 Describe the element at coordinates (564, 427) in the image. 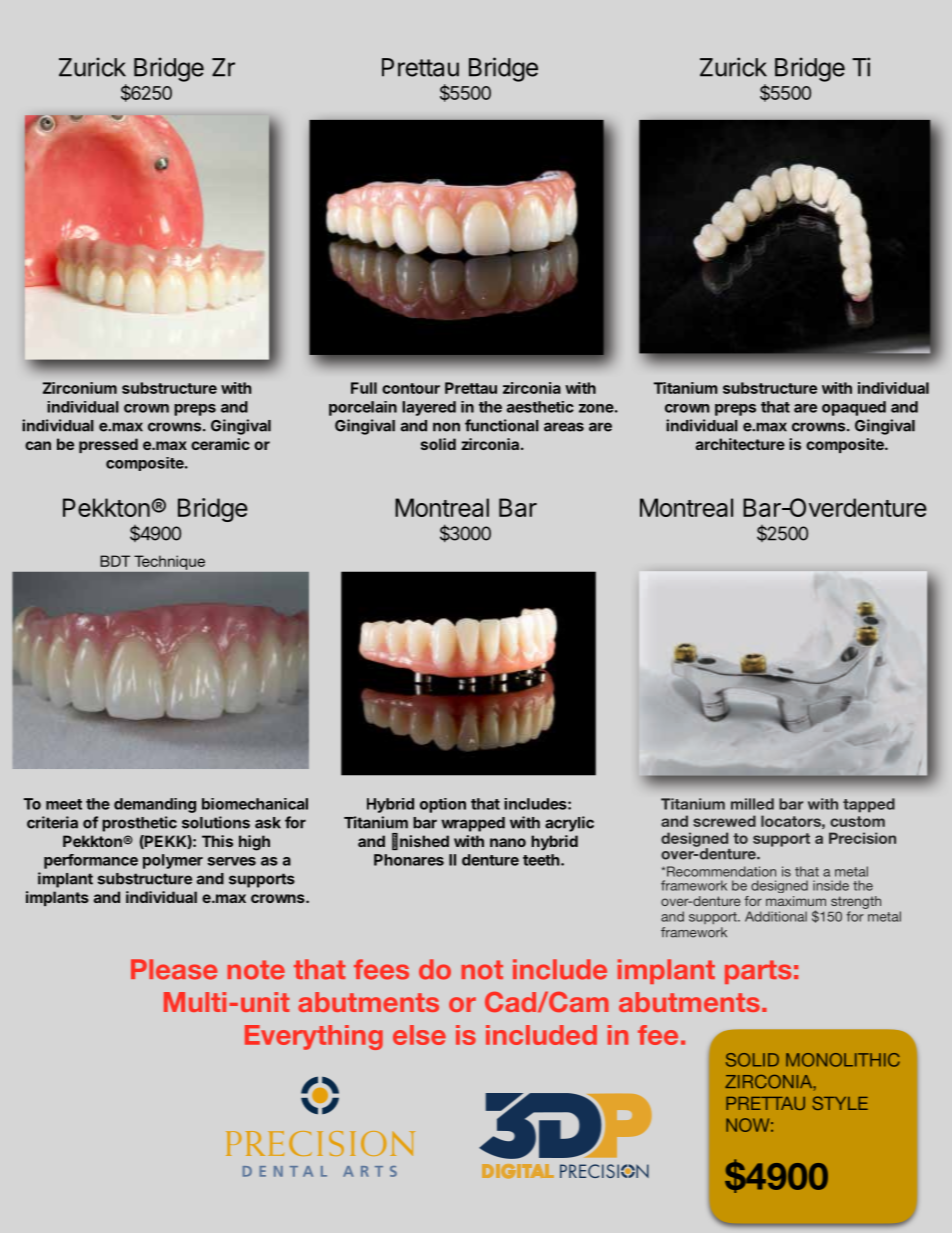

I see `areas` at that location.
